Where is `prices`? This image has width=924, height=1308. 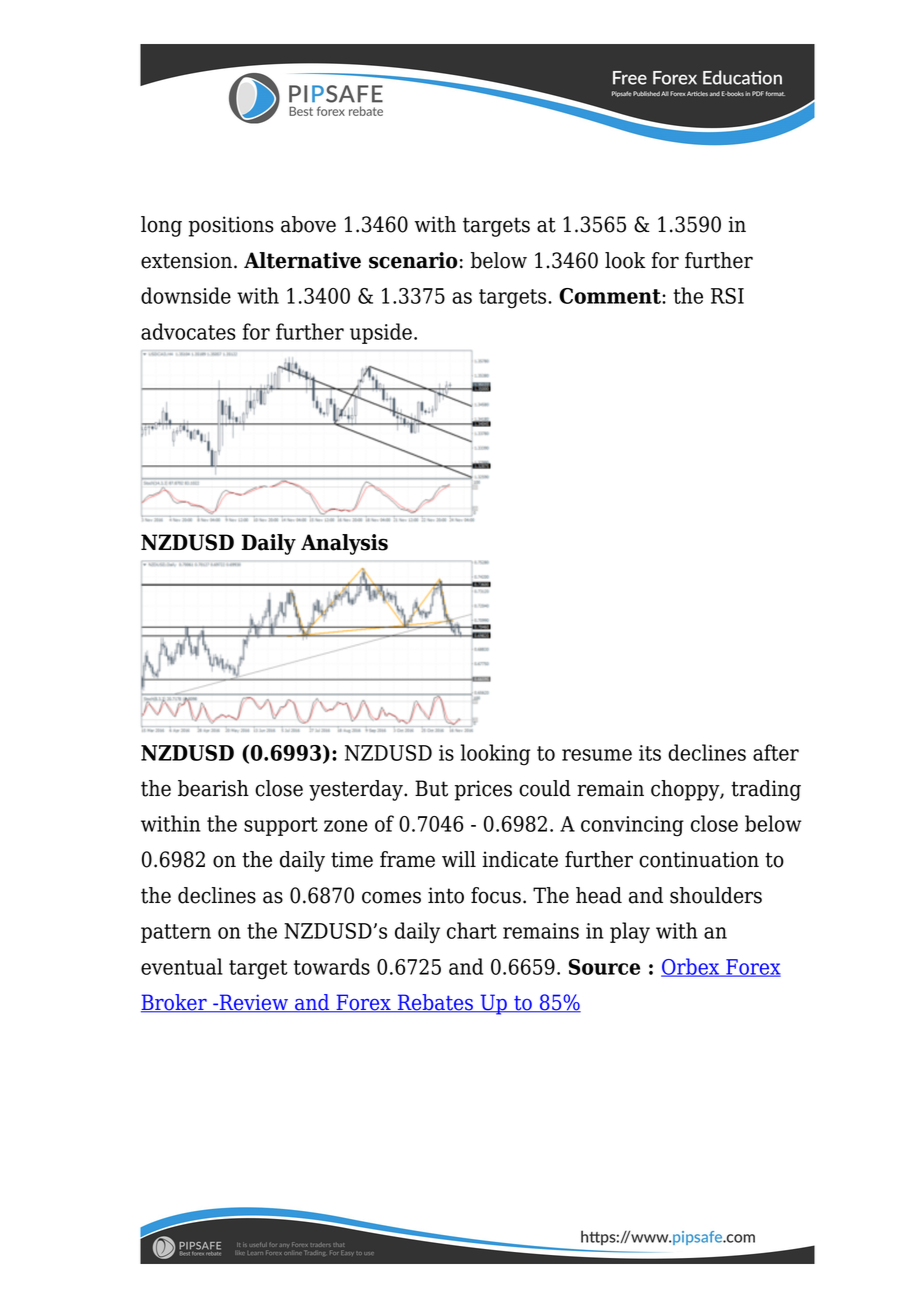
prices is located at coordinates (483, 790).
